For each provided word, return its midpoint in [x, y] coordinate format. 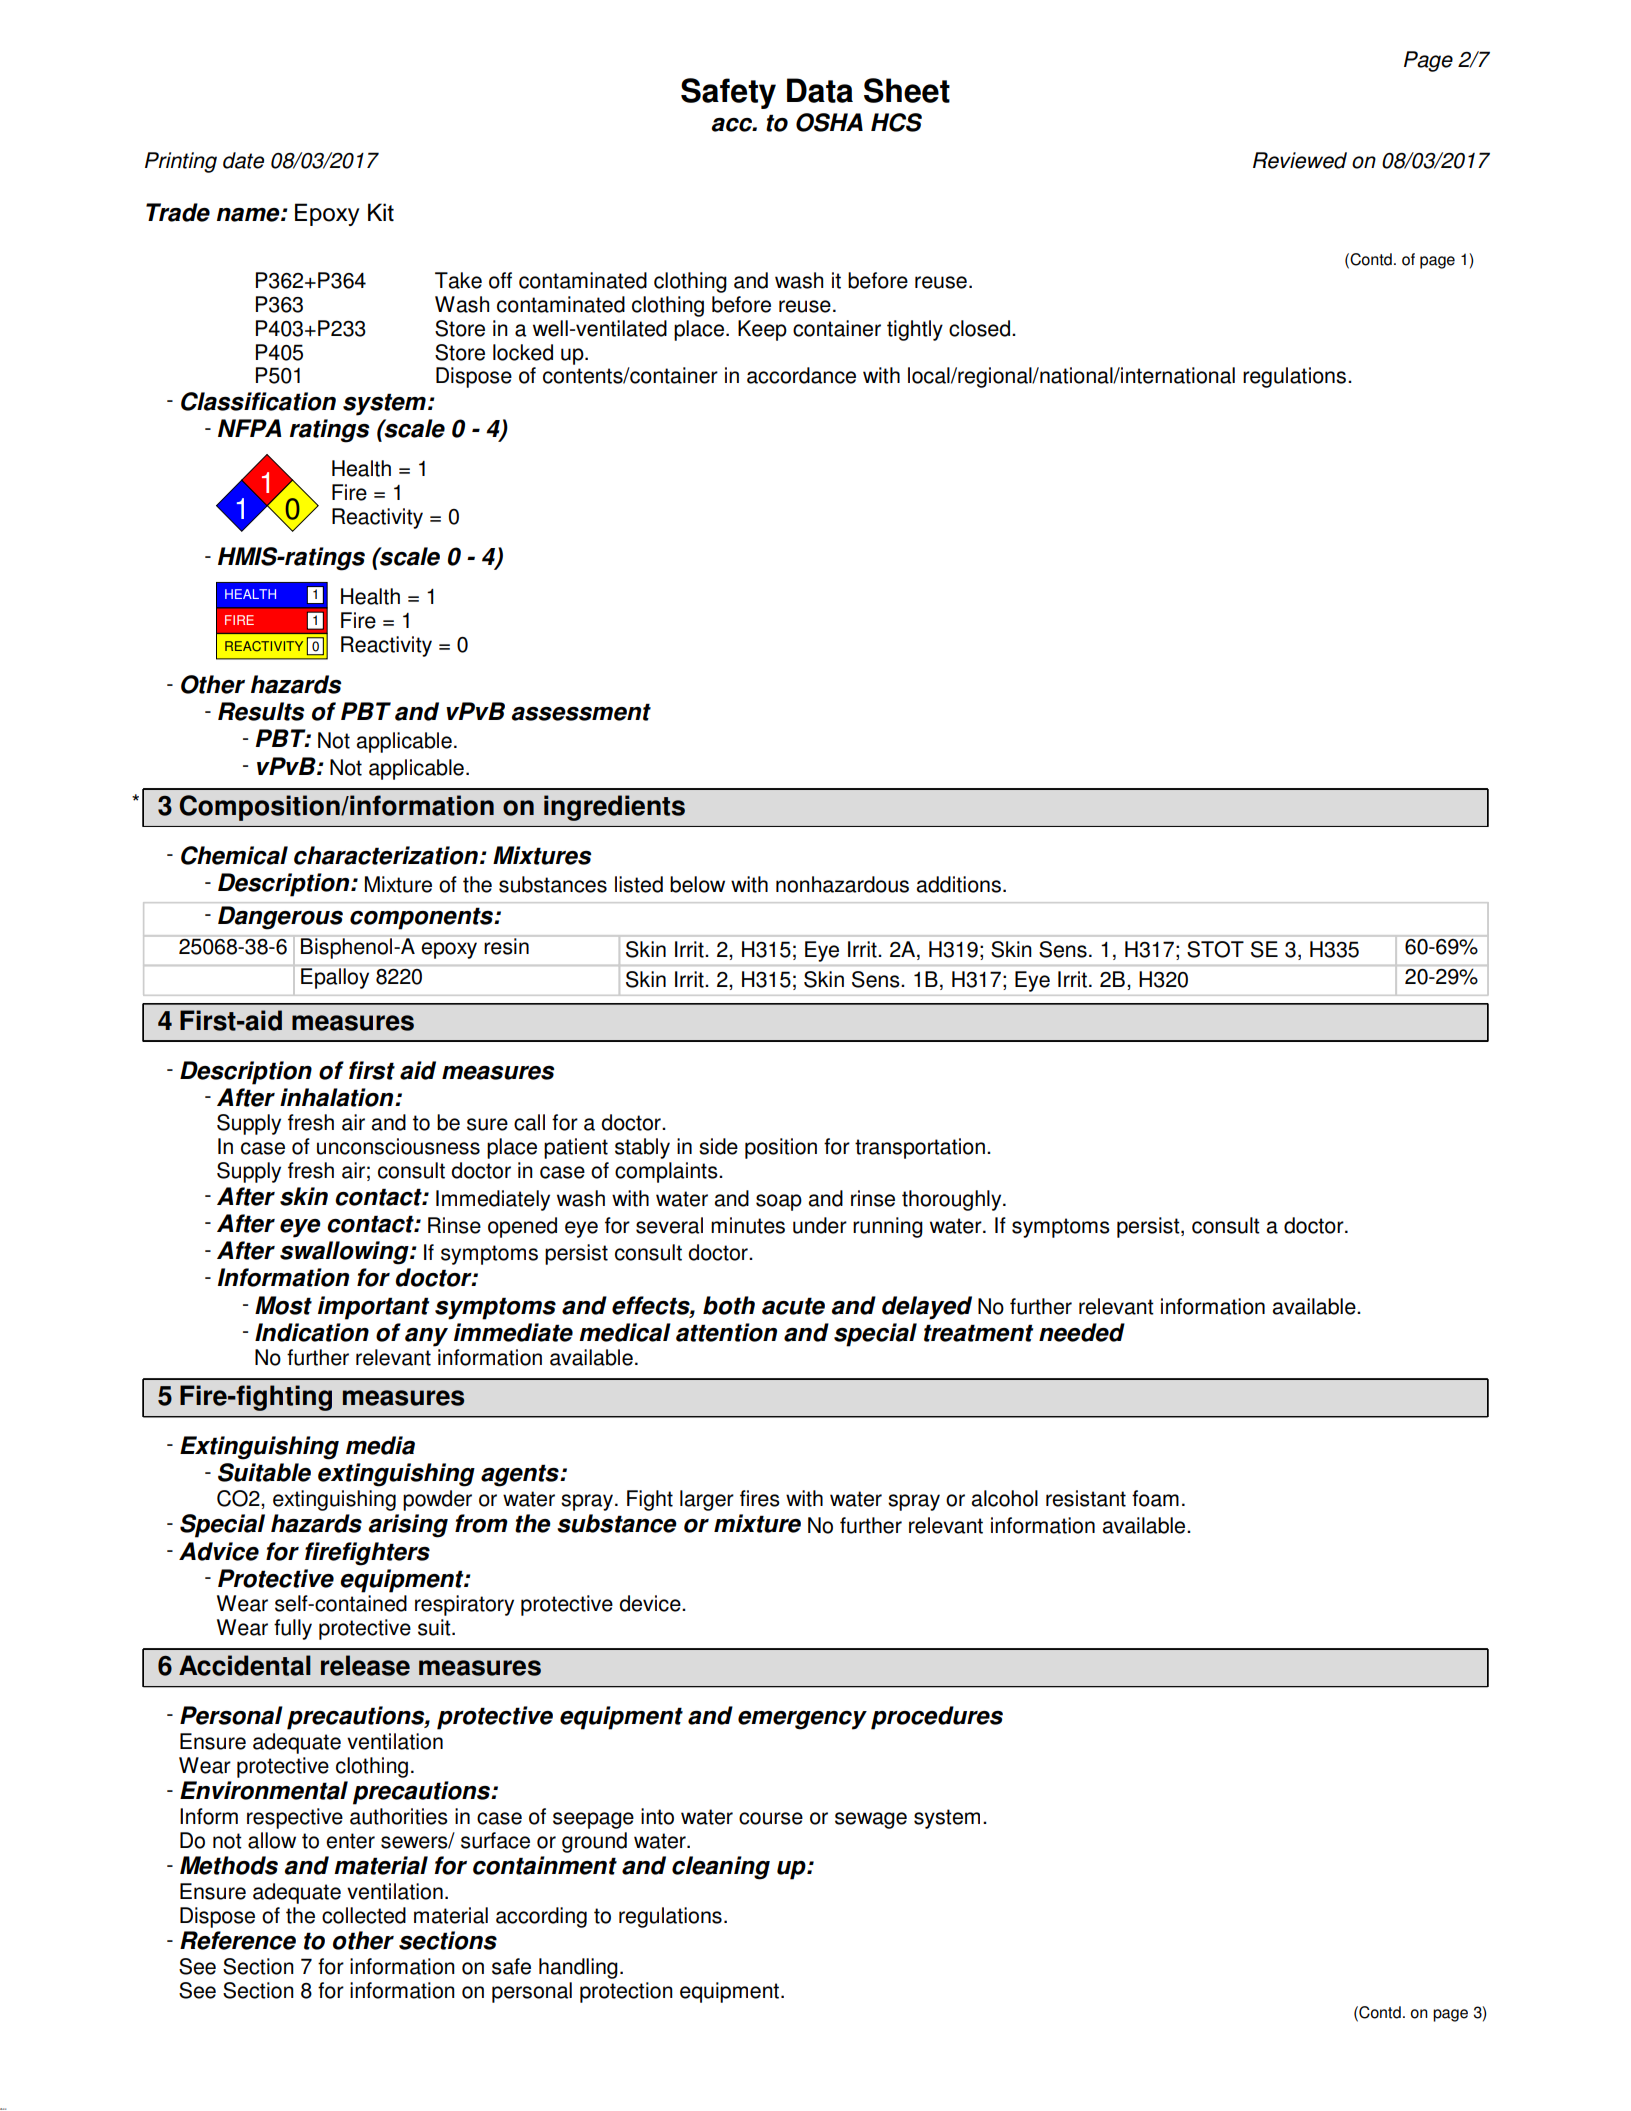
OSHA [829, 122]
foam [1155, 1498]
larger [707, 1500]
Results [261, 711]
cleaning [721, 1868]
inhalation [338, 1097]
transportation [920, 1148]
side [718, 1146]
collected [364, 1915]
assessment [581, 712]
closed [979, 328]
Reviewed [1300, 160]
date [243, 160]
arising [408, 1526]
